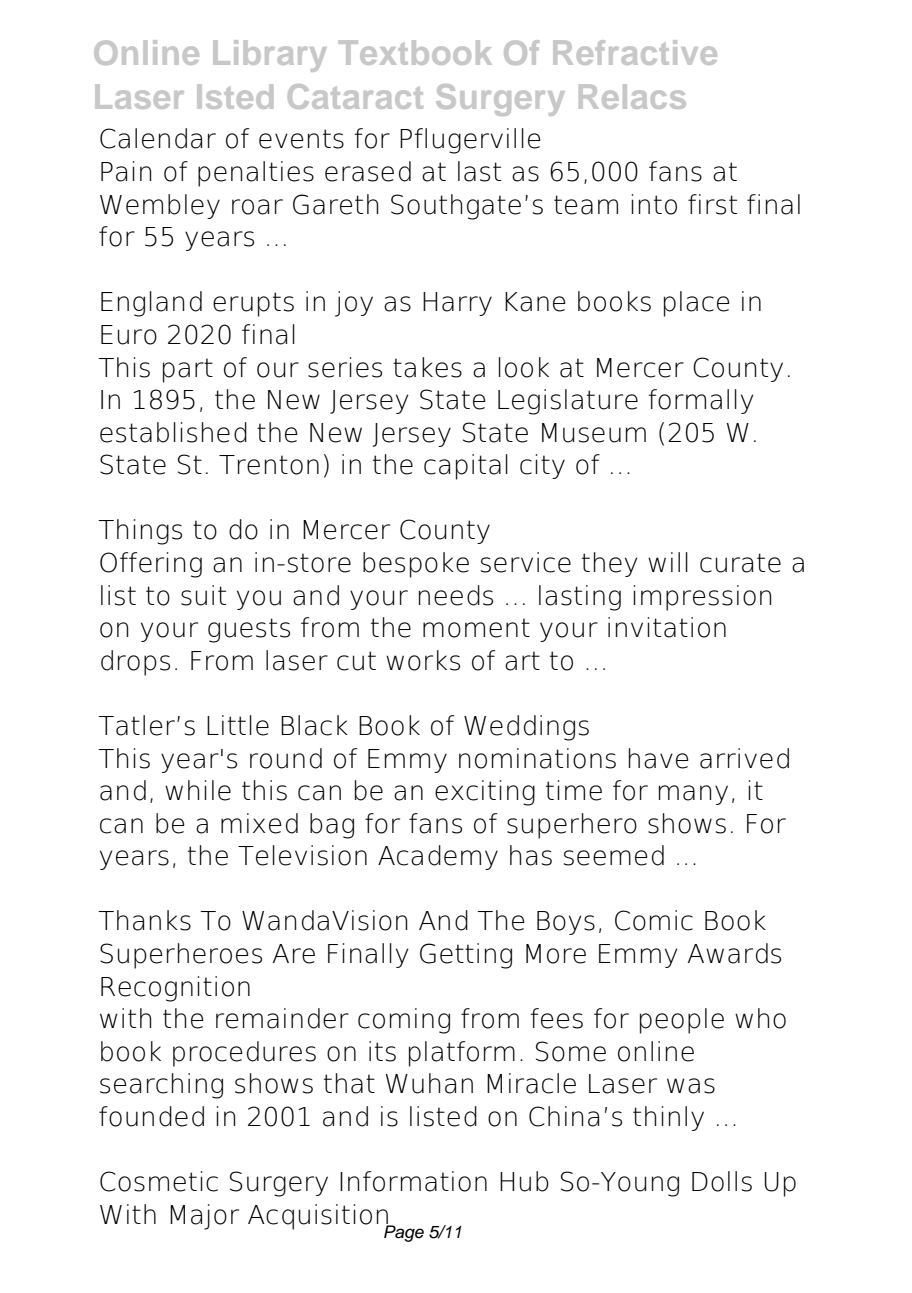 Image resolution: width=912 pixels, height=1293 pixels. What do you see at coordinates (635, 52) in the screenshot?
I see `Refractive` at bounding box center [635, 52].
